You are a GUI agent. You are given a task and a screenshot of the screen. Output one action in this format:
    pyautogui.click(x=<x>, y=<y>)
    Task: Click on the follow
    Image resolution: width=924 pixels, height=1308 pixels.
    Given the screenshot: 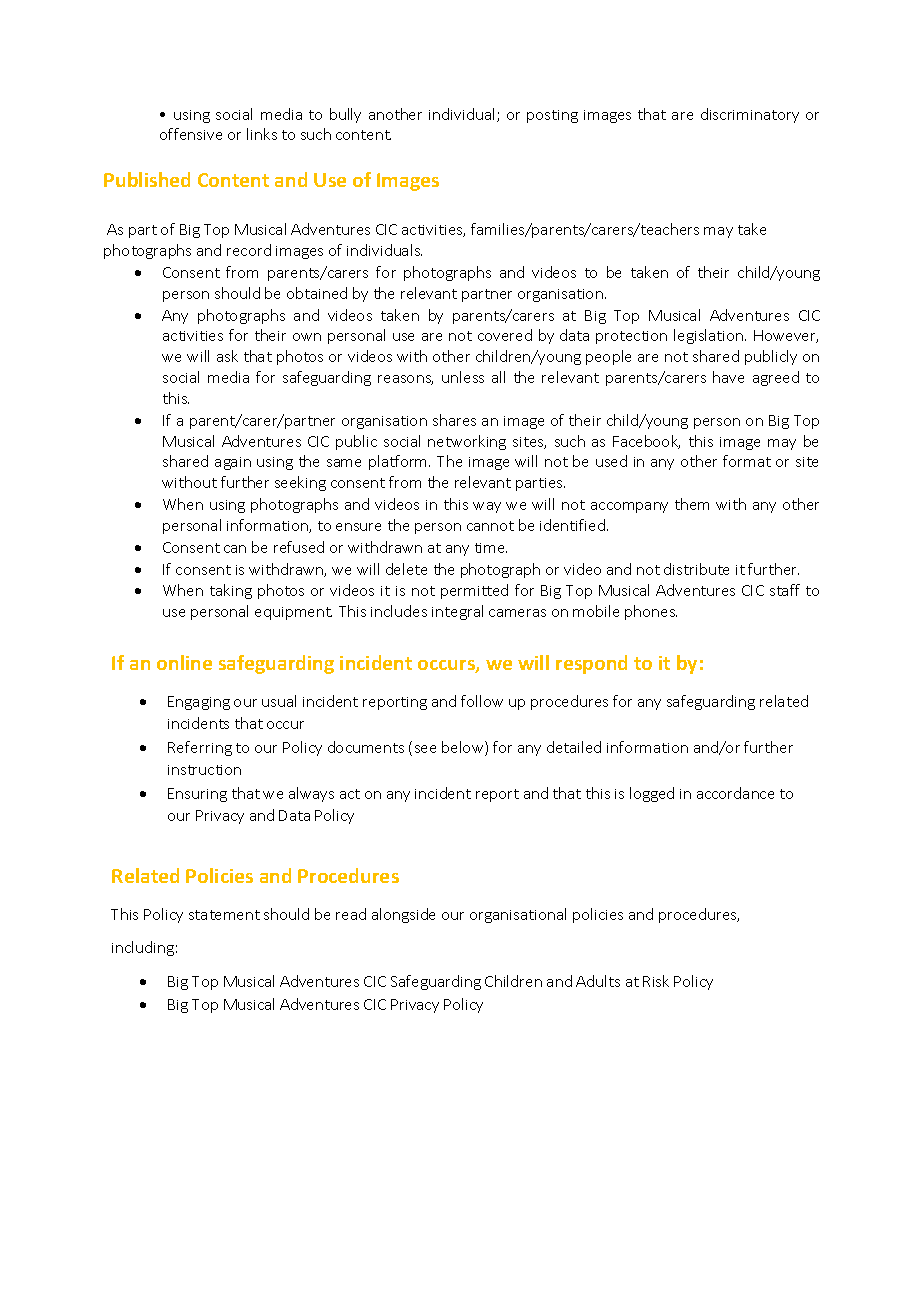 What is the action you would take?
    pyautogui.click(x=482, y=701)
